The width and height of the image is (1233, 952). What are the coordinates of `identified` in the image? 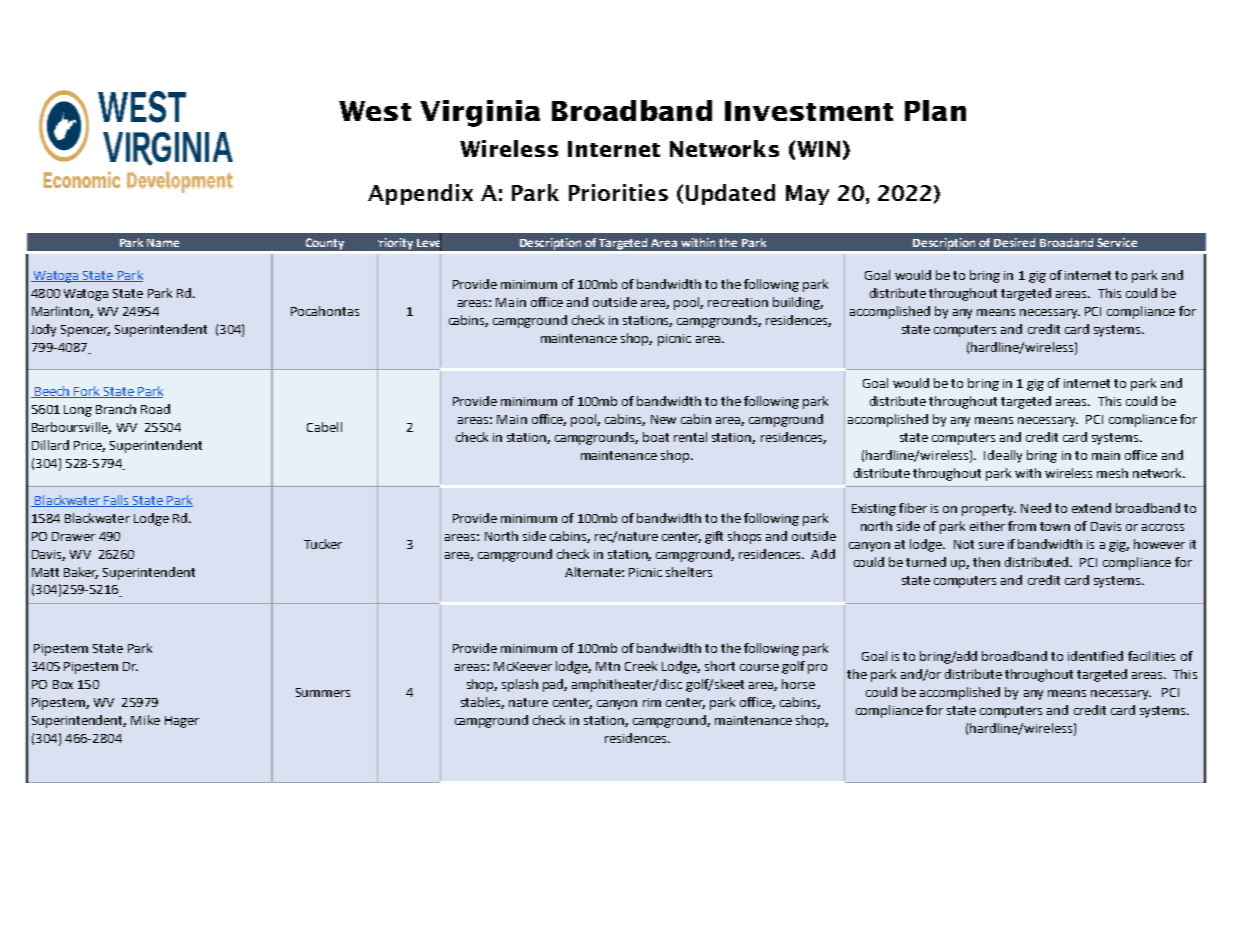 It's located at (1095, 656).
